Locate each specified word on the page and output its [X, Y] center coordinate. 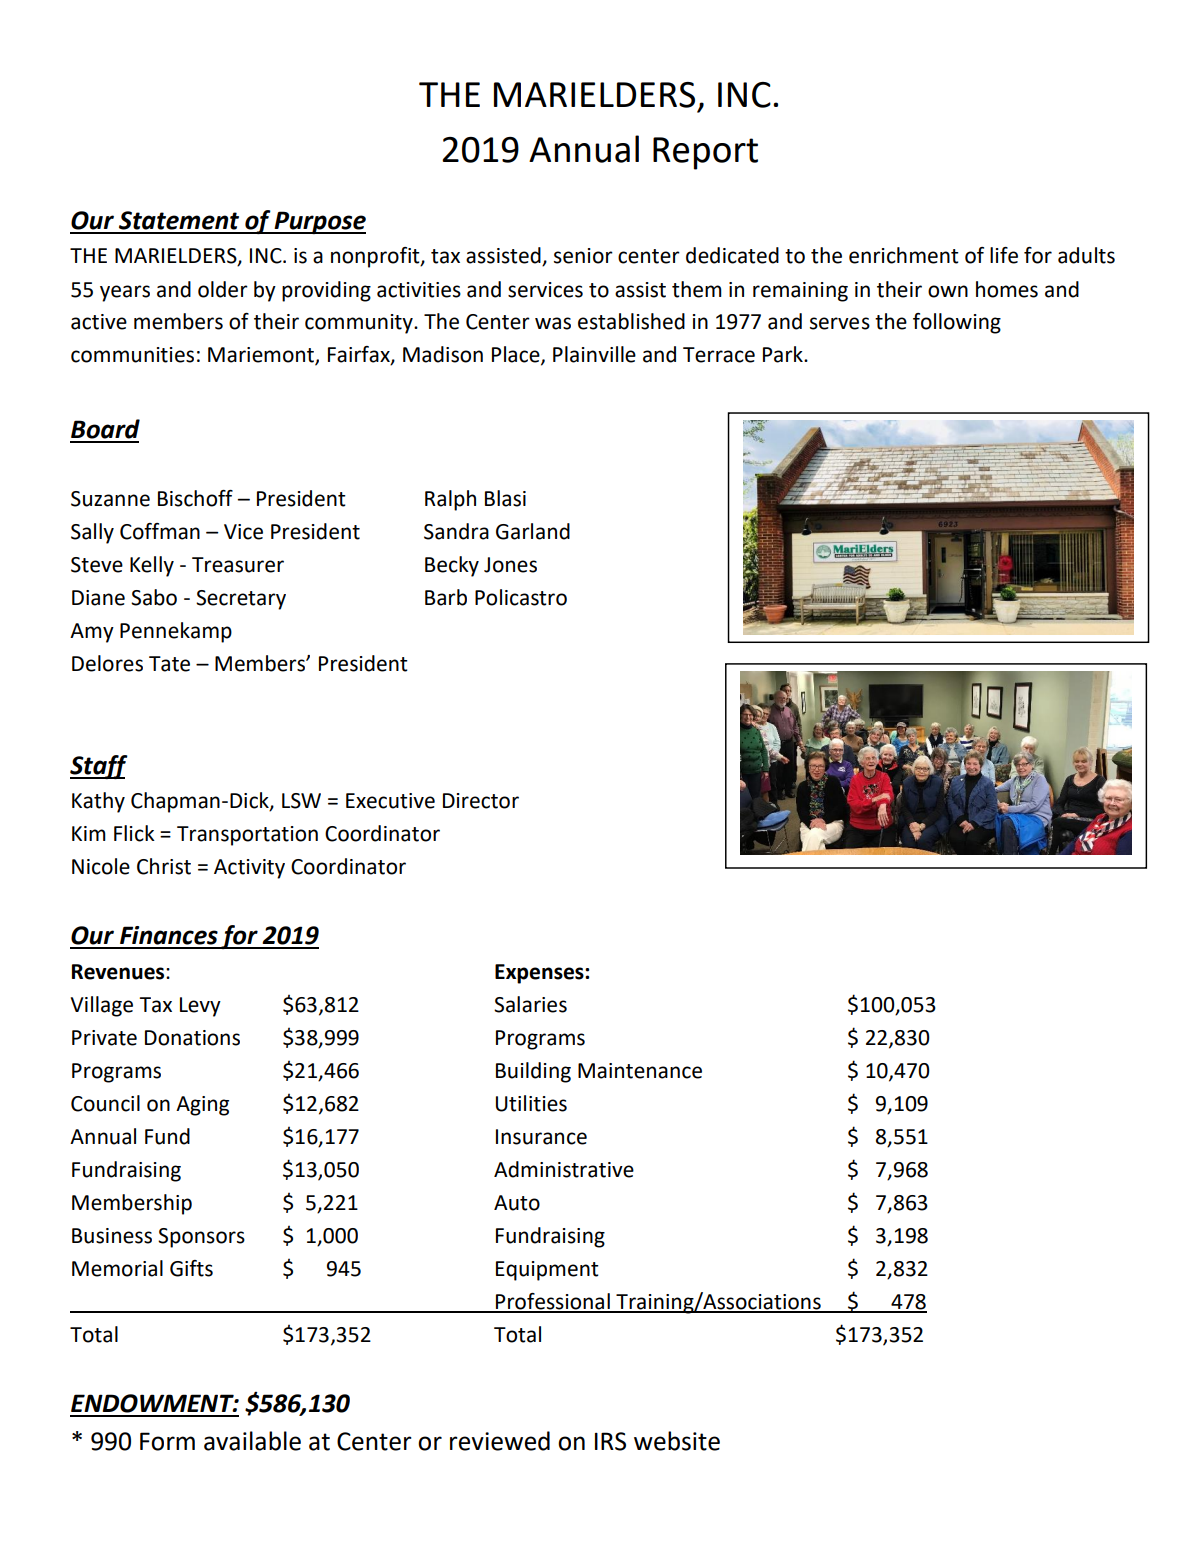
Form [167, 1441]
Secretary [241, 600]
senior [583, 256]
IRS [610, 1441]
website [677, 1441]
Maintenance [640, 1071]
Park [784, 354]
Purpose [319, 222]
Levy [200, 1007]
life [1004, 255]
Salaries [530, 1004]
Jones [510, 565]
